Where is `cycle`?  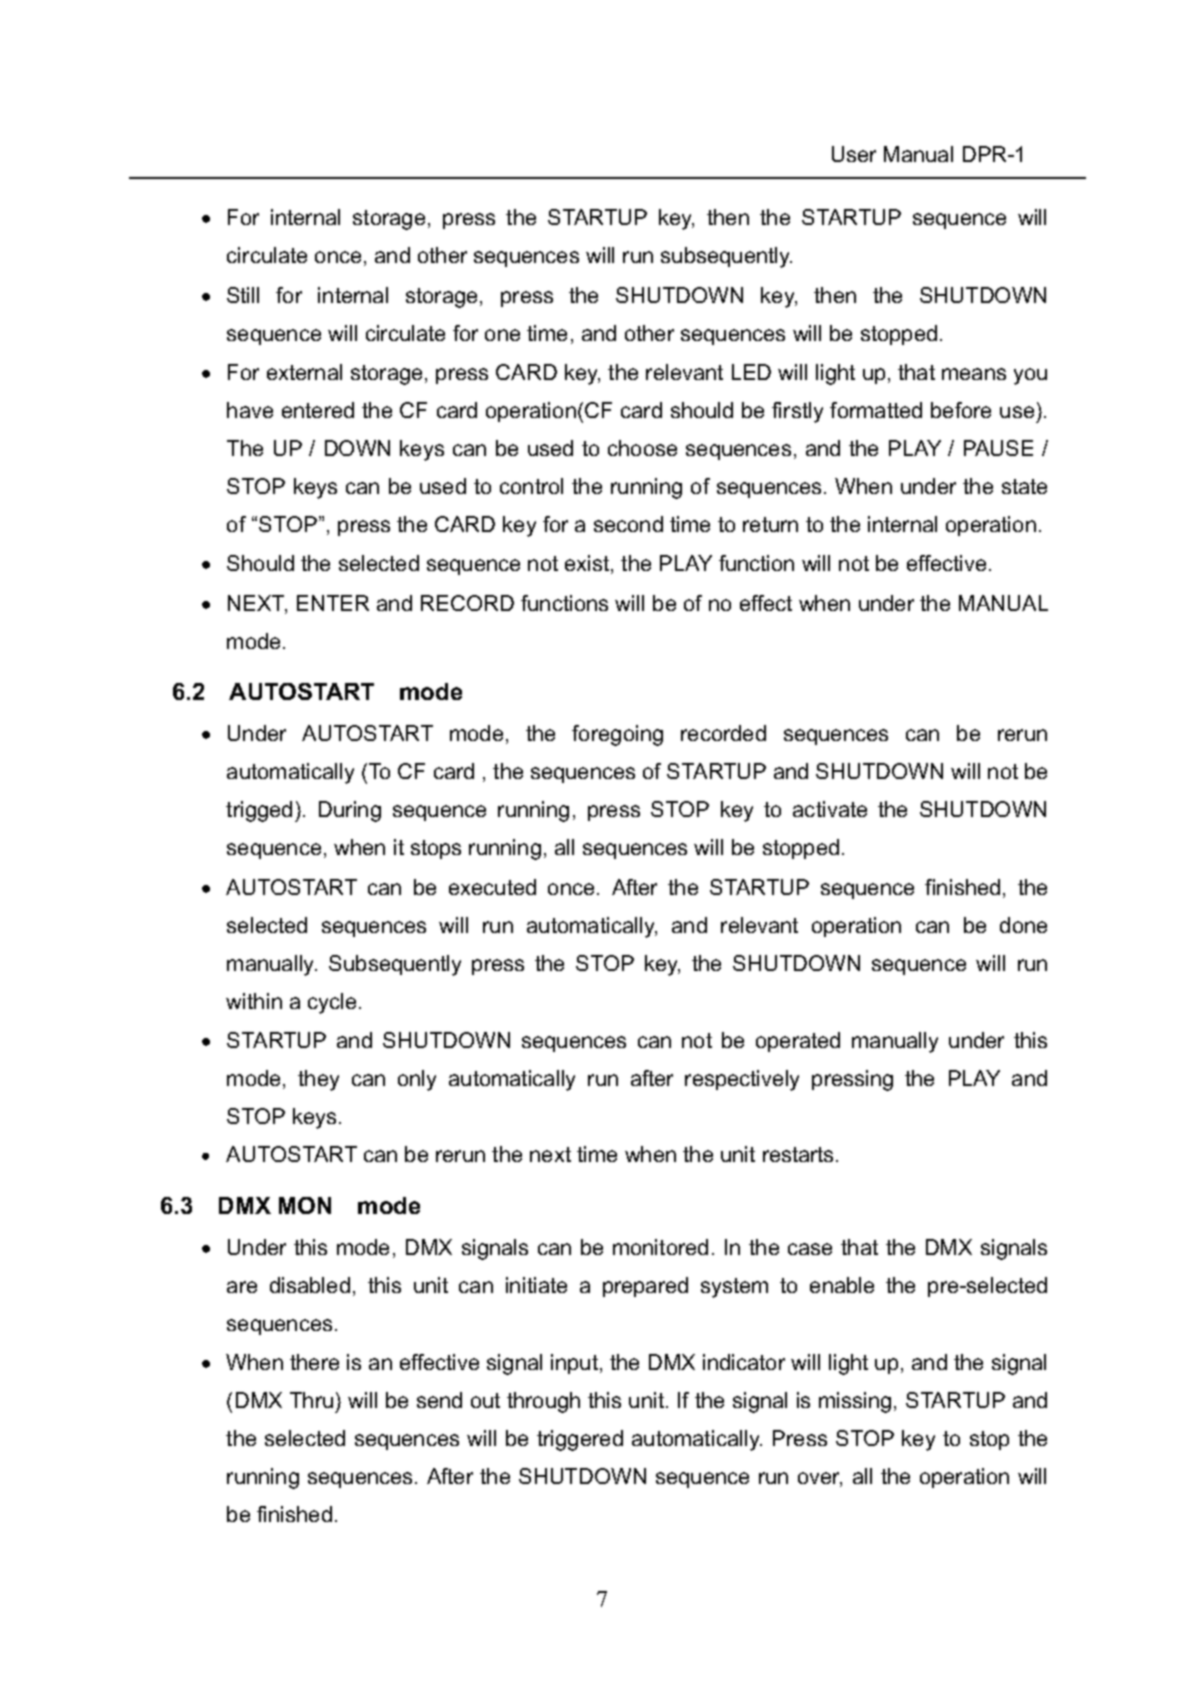
cycle is located at coordinates (332, 1003).
